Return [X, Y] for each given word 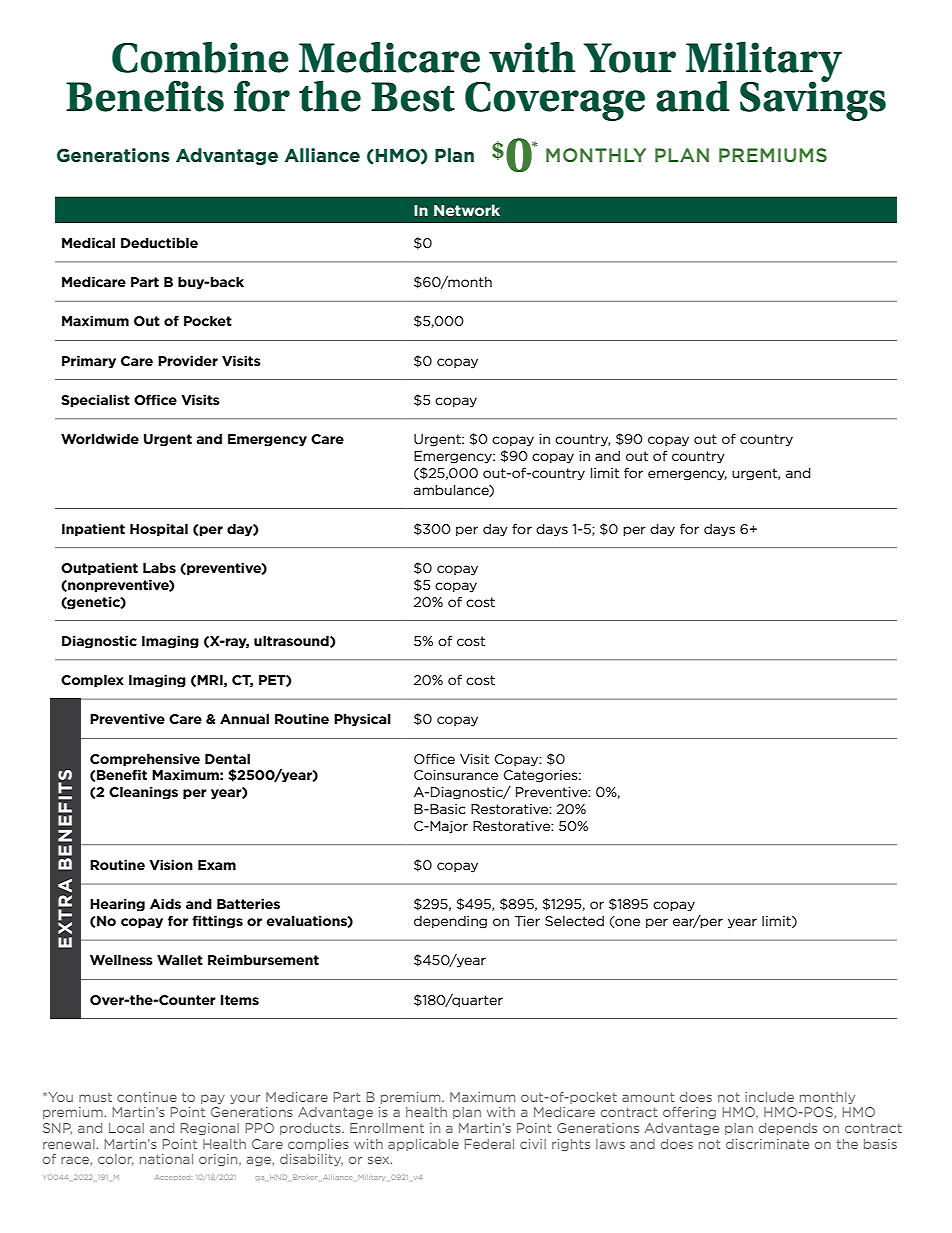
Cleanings [143, 793]
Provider [188, 360]
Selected [574, 921]
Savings [813, 100]
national [166, 1159]
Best [413, 97]
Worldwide [100, 438]
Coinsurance [456, 775]
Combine [200, 57]
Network [467, 210]
